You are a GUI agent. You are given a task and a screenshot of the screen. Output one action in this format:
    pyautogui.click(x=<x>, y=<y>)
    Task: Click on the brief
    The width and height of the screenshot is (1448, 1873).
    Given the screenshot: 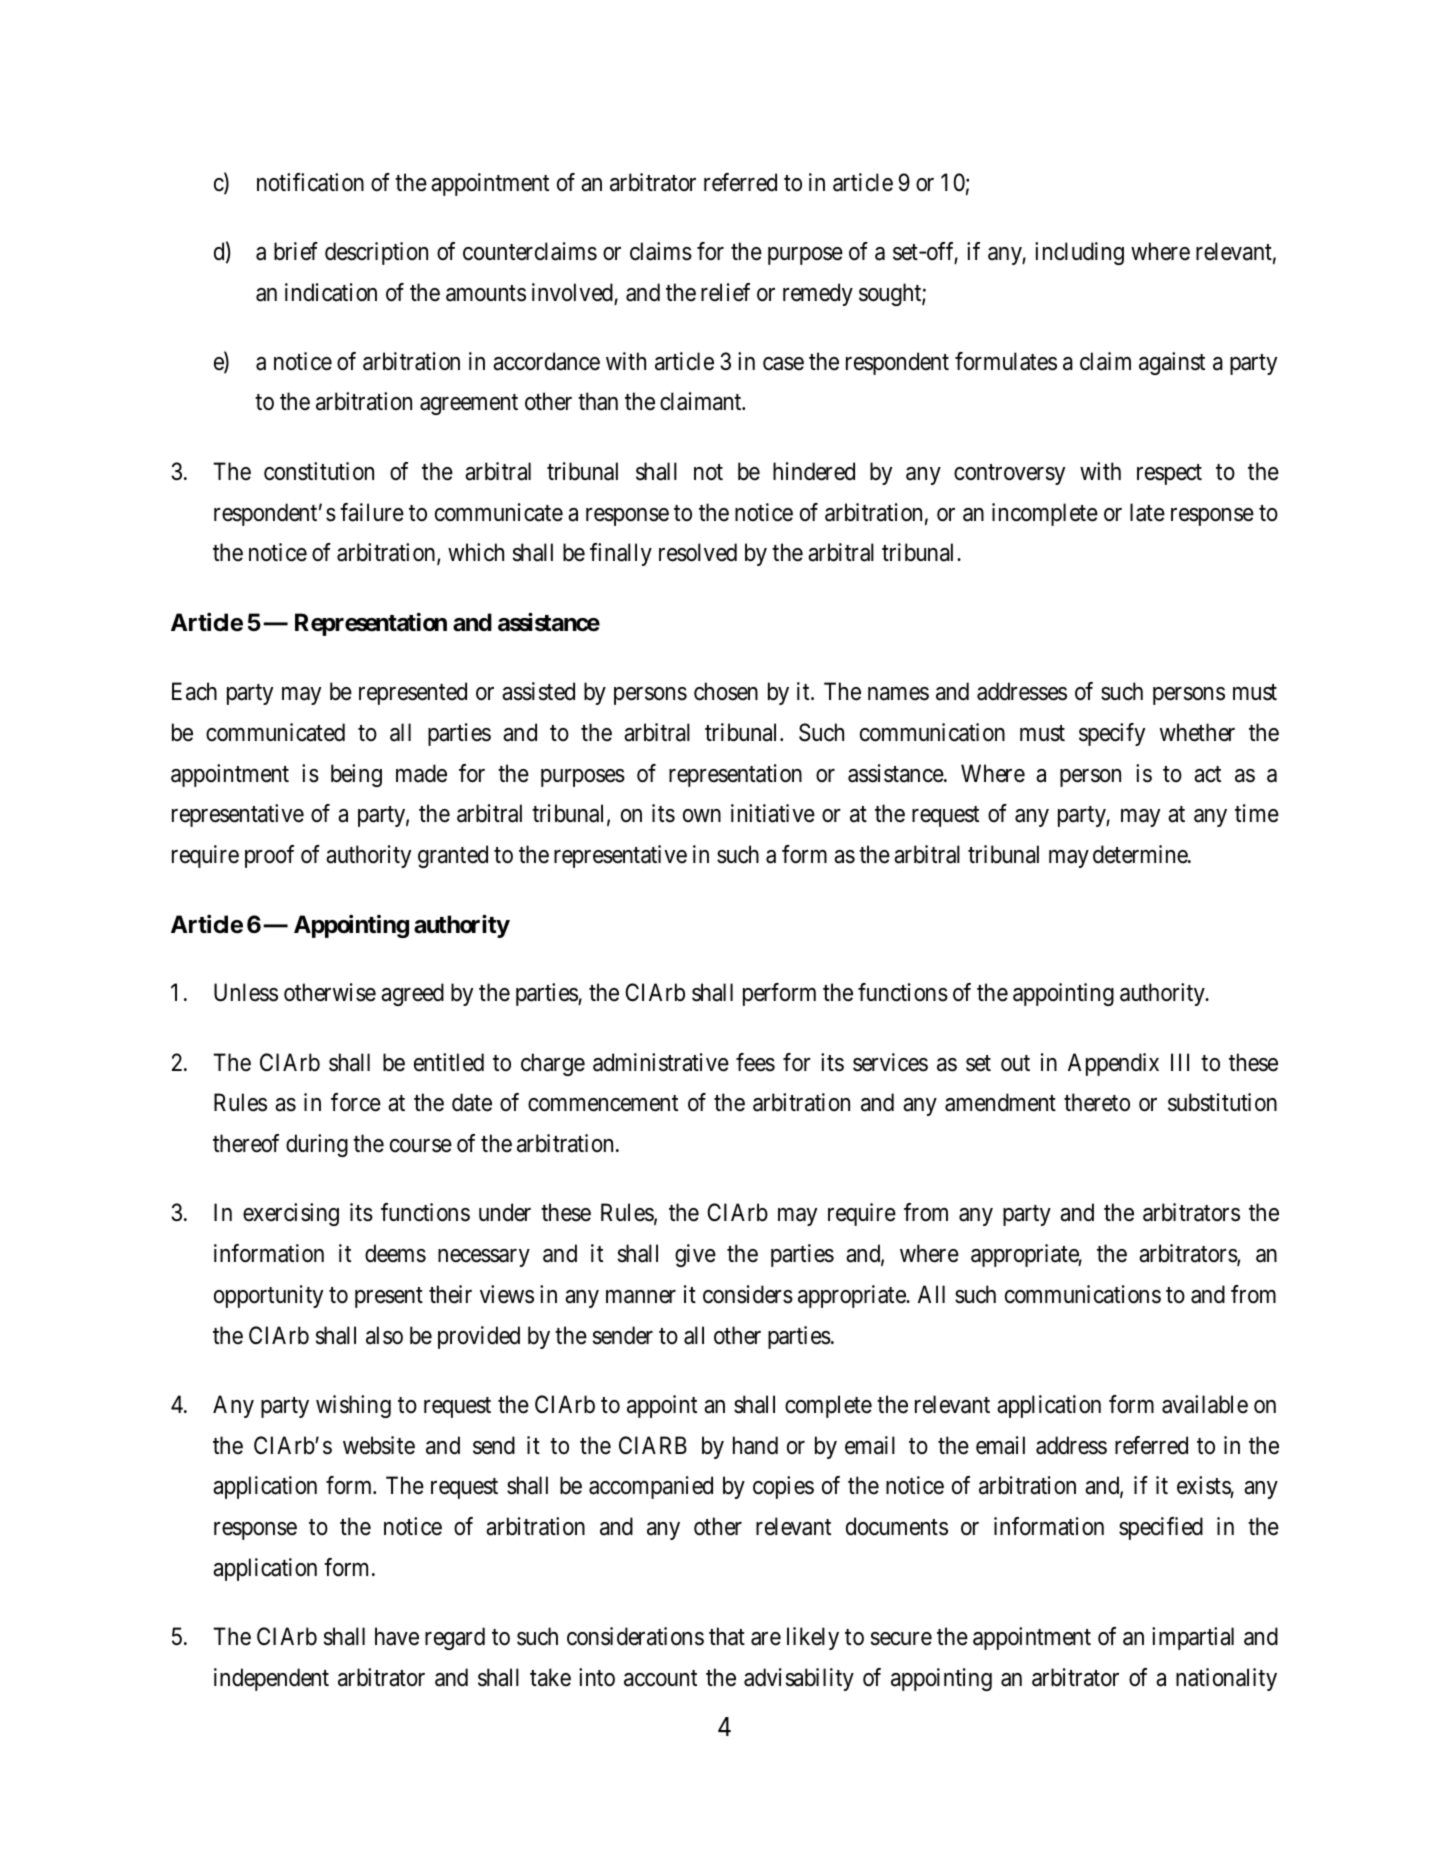 What is the action you would take?
    pyautogui.click(x=296, y=251)
